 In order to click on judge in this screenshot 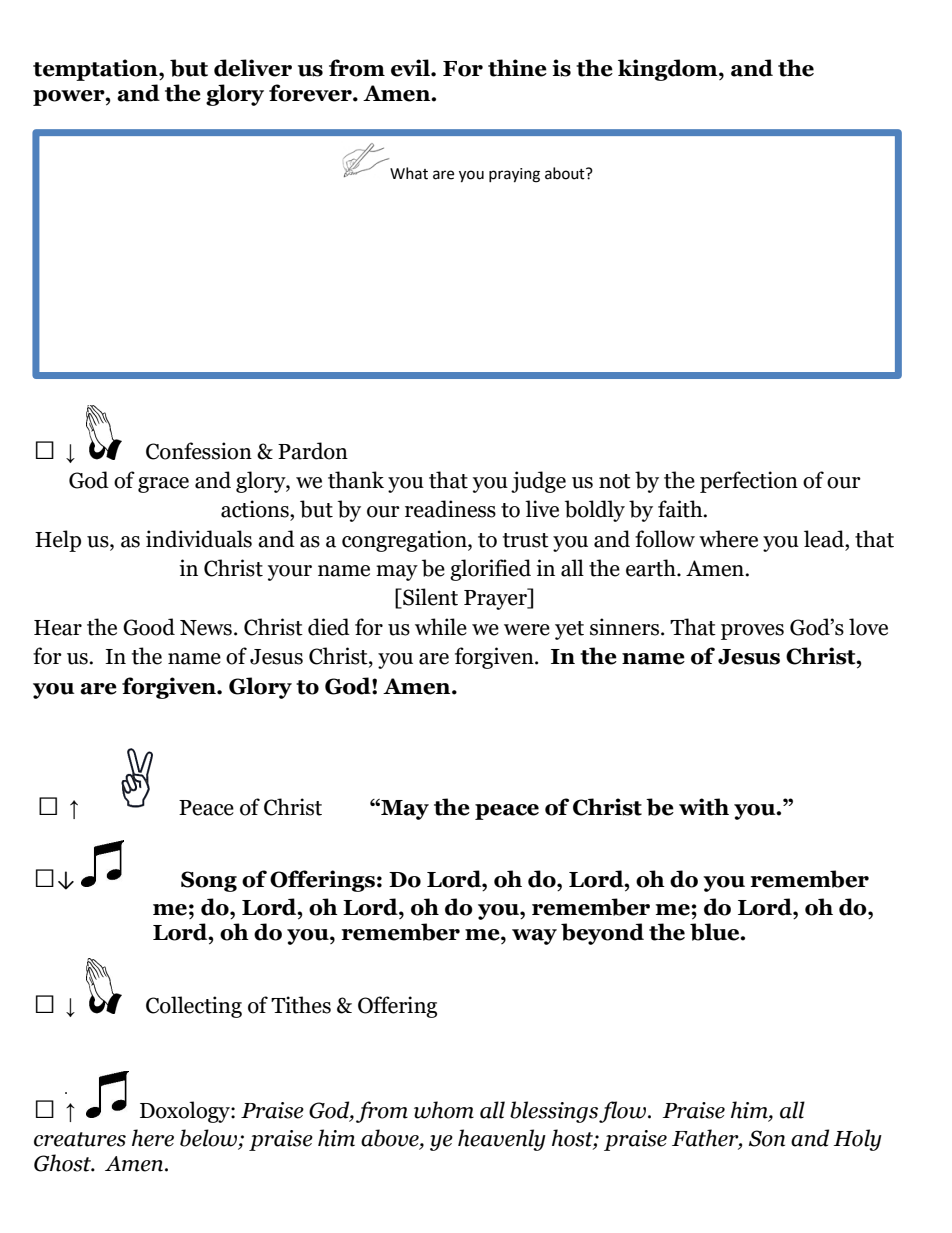, I will do `click(538, 482)`.
